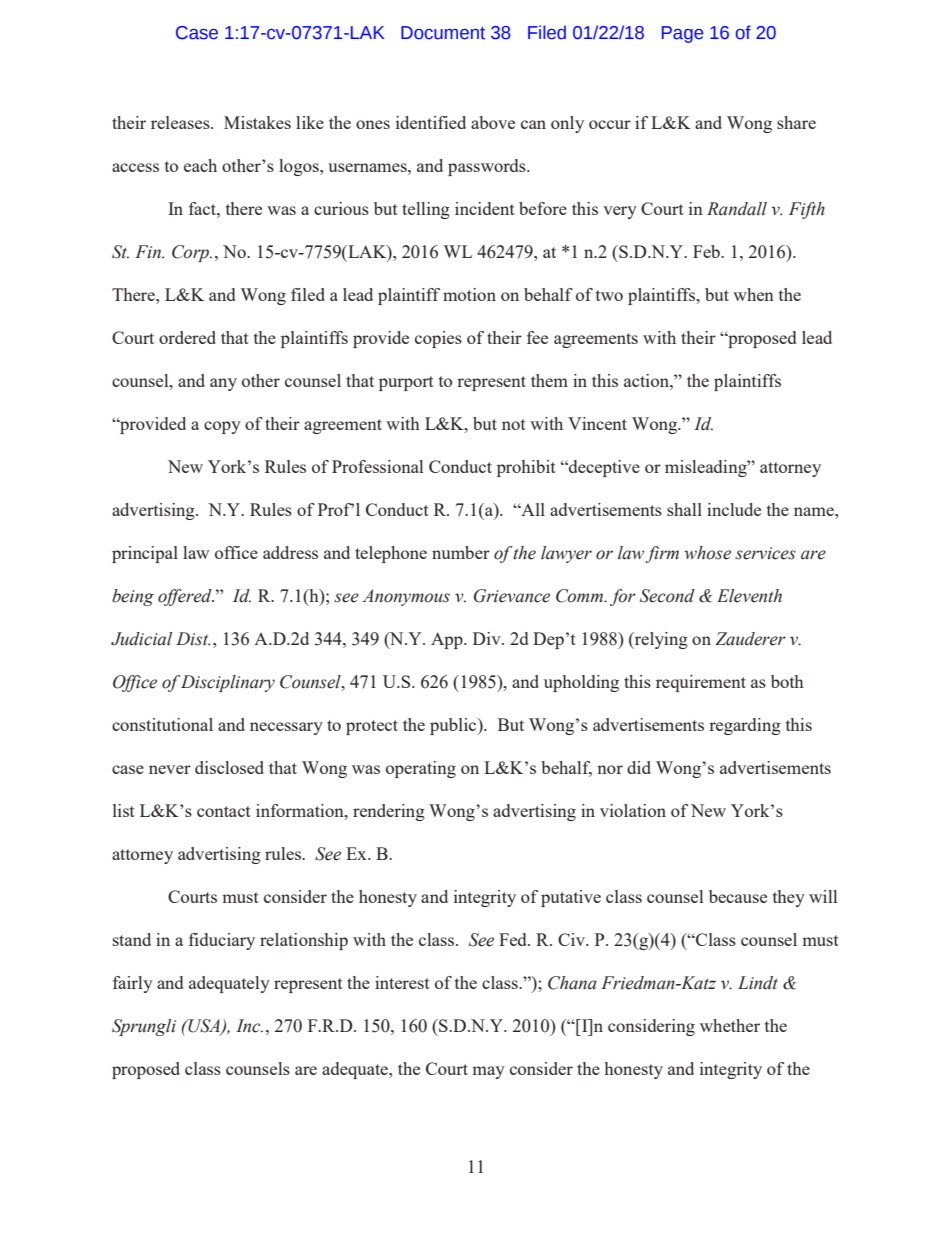 The height and width of the screenshot is (1233, 952). I want to click on Document, so click(443, 33).
